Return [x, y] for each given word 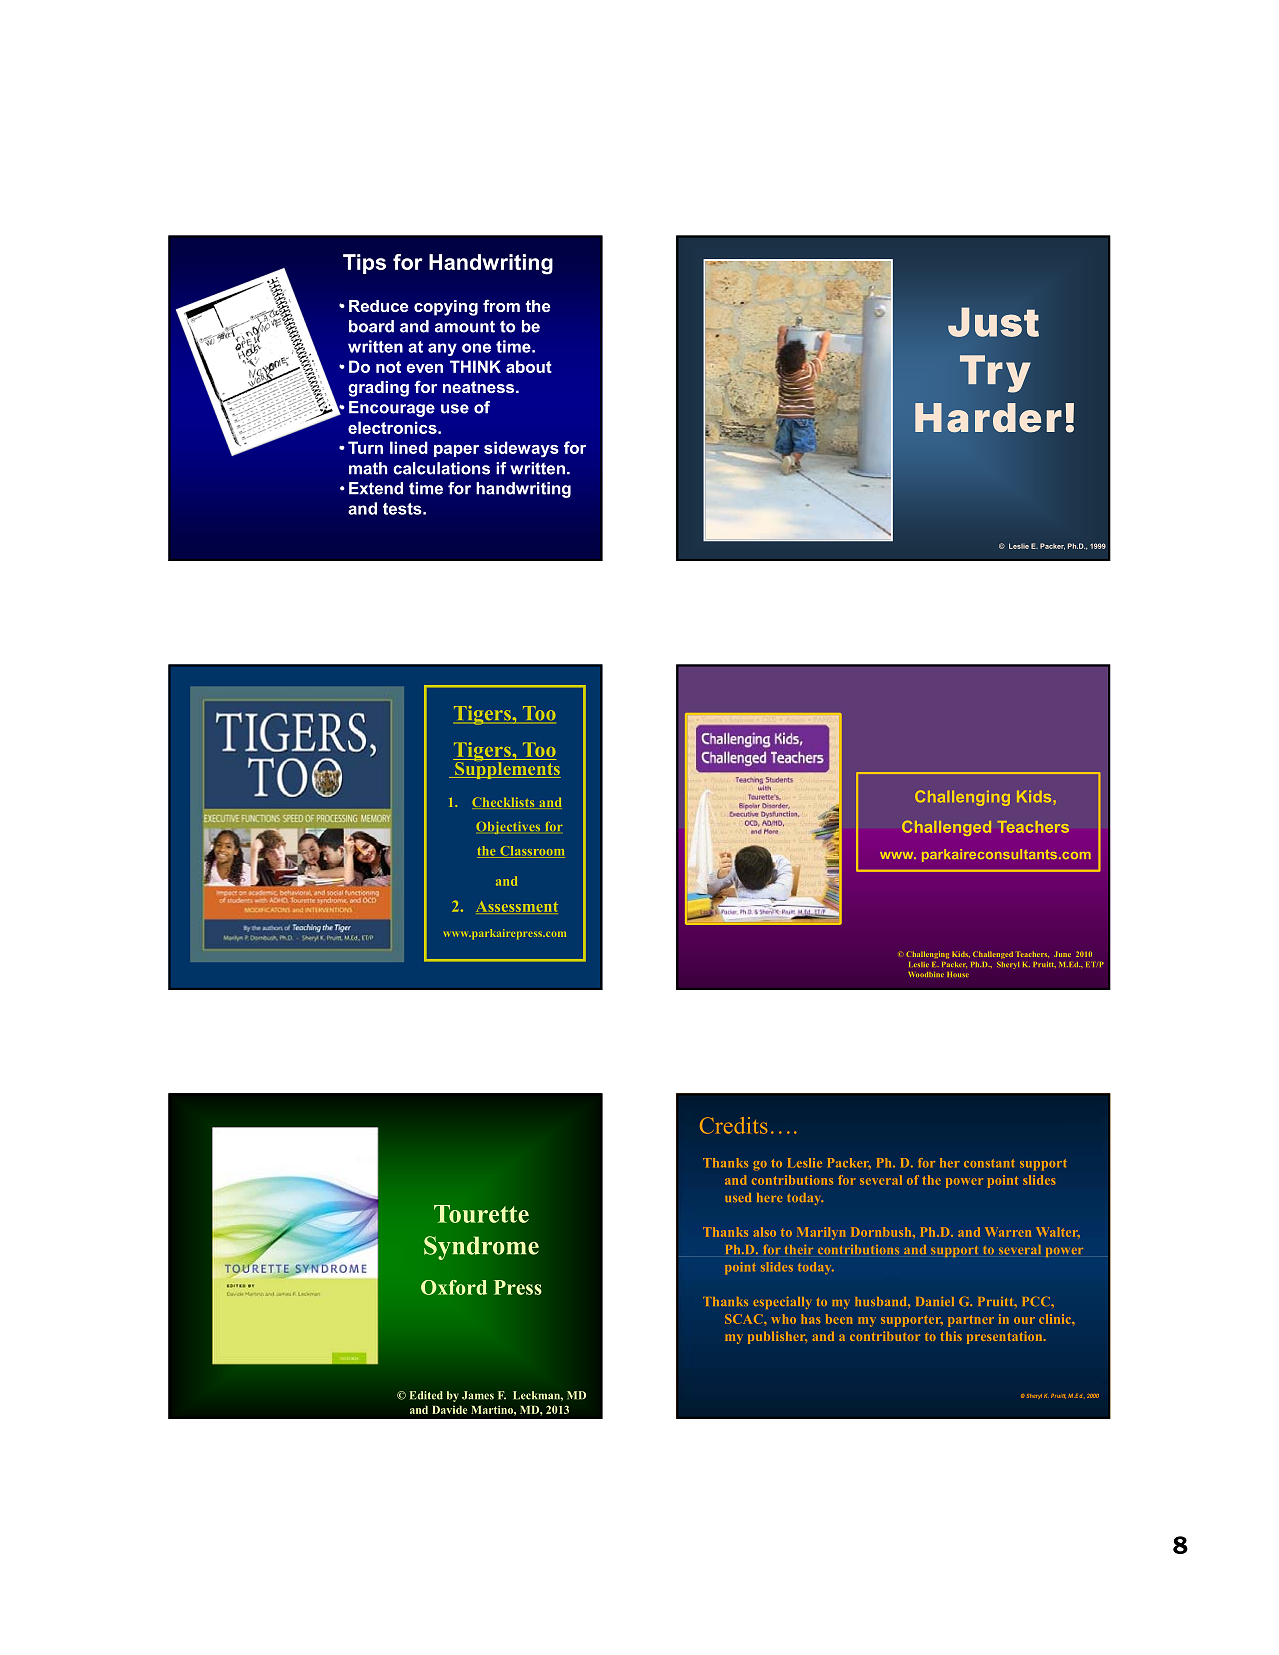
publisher [777, 1337]
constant [989, 1163]
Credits [734, 1125]
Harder [988, 418]
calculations [441, 468]
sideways [521, 449]
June [1062, 954]
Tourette [481, 1214]
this [951, 1336]
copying [446, 308]
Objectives [508, 828]
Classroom [531, 852]
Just [993, 322]
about [529, 366]
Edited [426, 1395]
